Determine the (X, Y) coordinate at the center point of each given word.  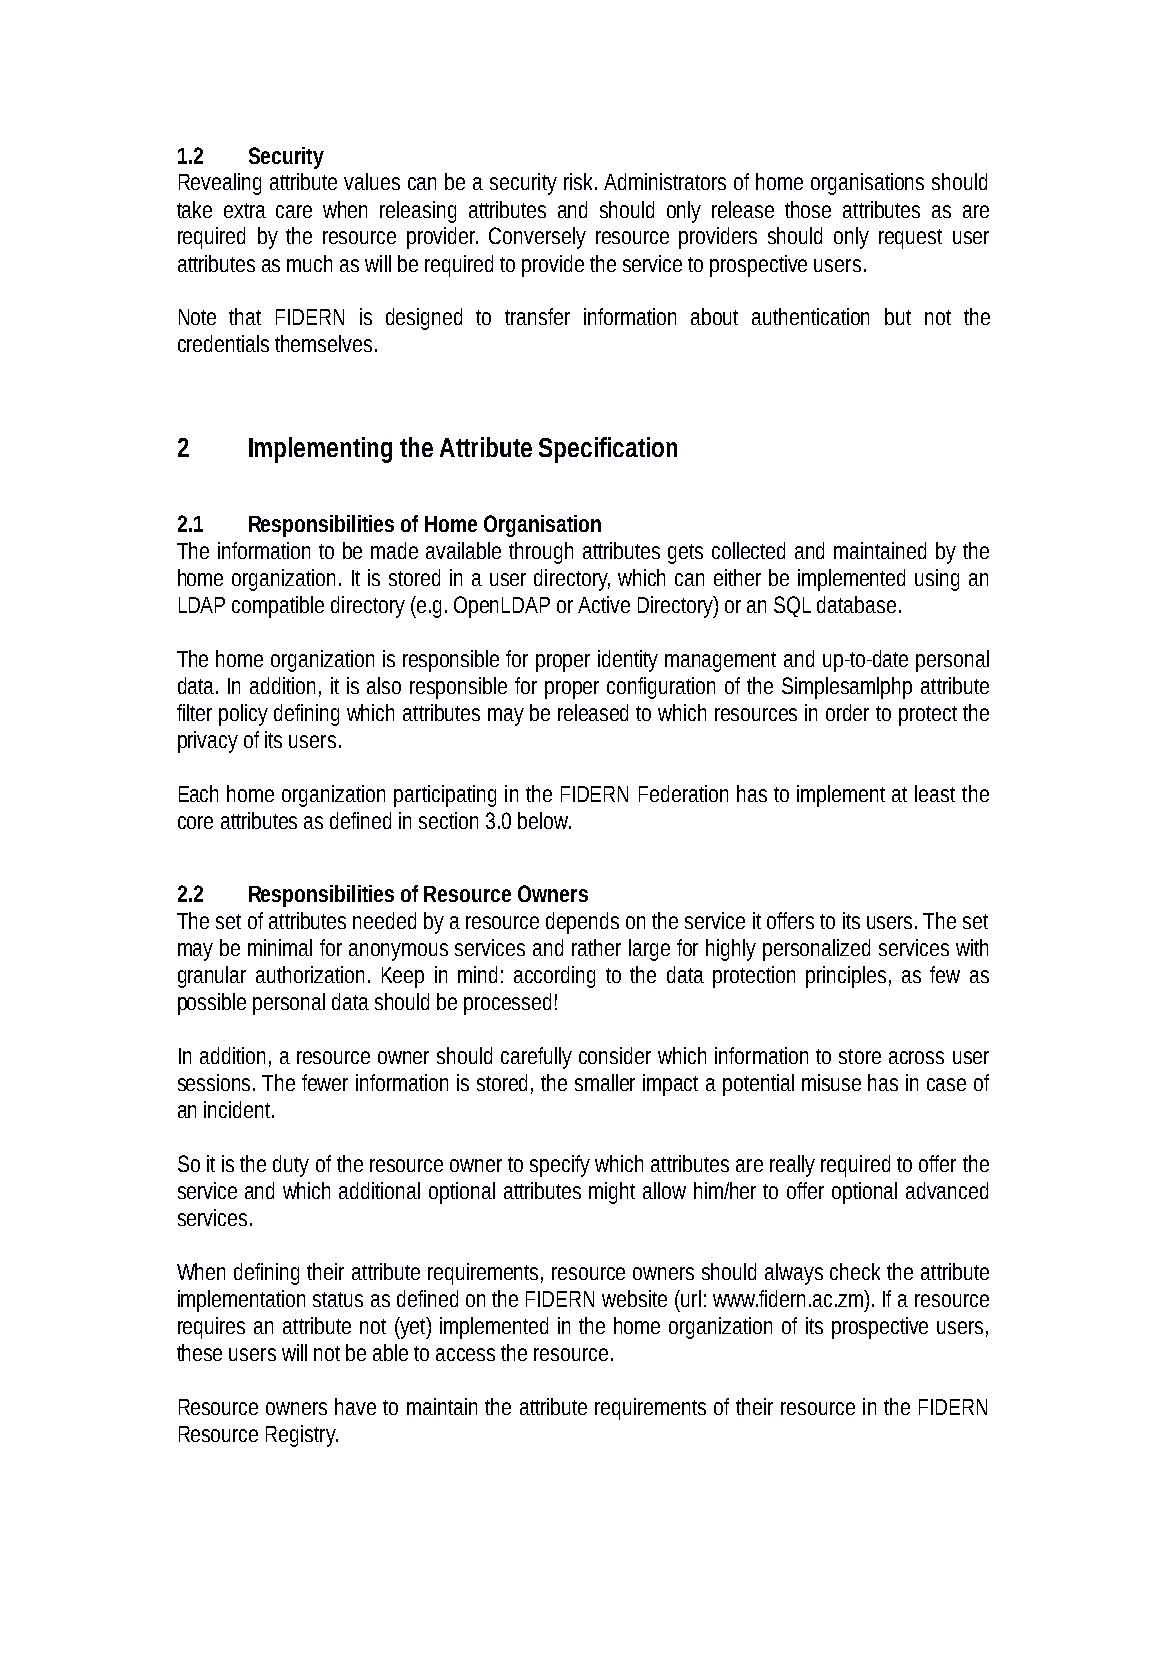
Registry (302, 1436)
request (910, 239)
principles (846, 977)
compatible (278, 607)
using (937, 580)
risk (580, 181)
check (855, 1271)
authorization (310, 974)
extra (245, 210)
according (554, 977)
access (465, 1354)
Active (604, 604)
